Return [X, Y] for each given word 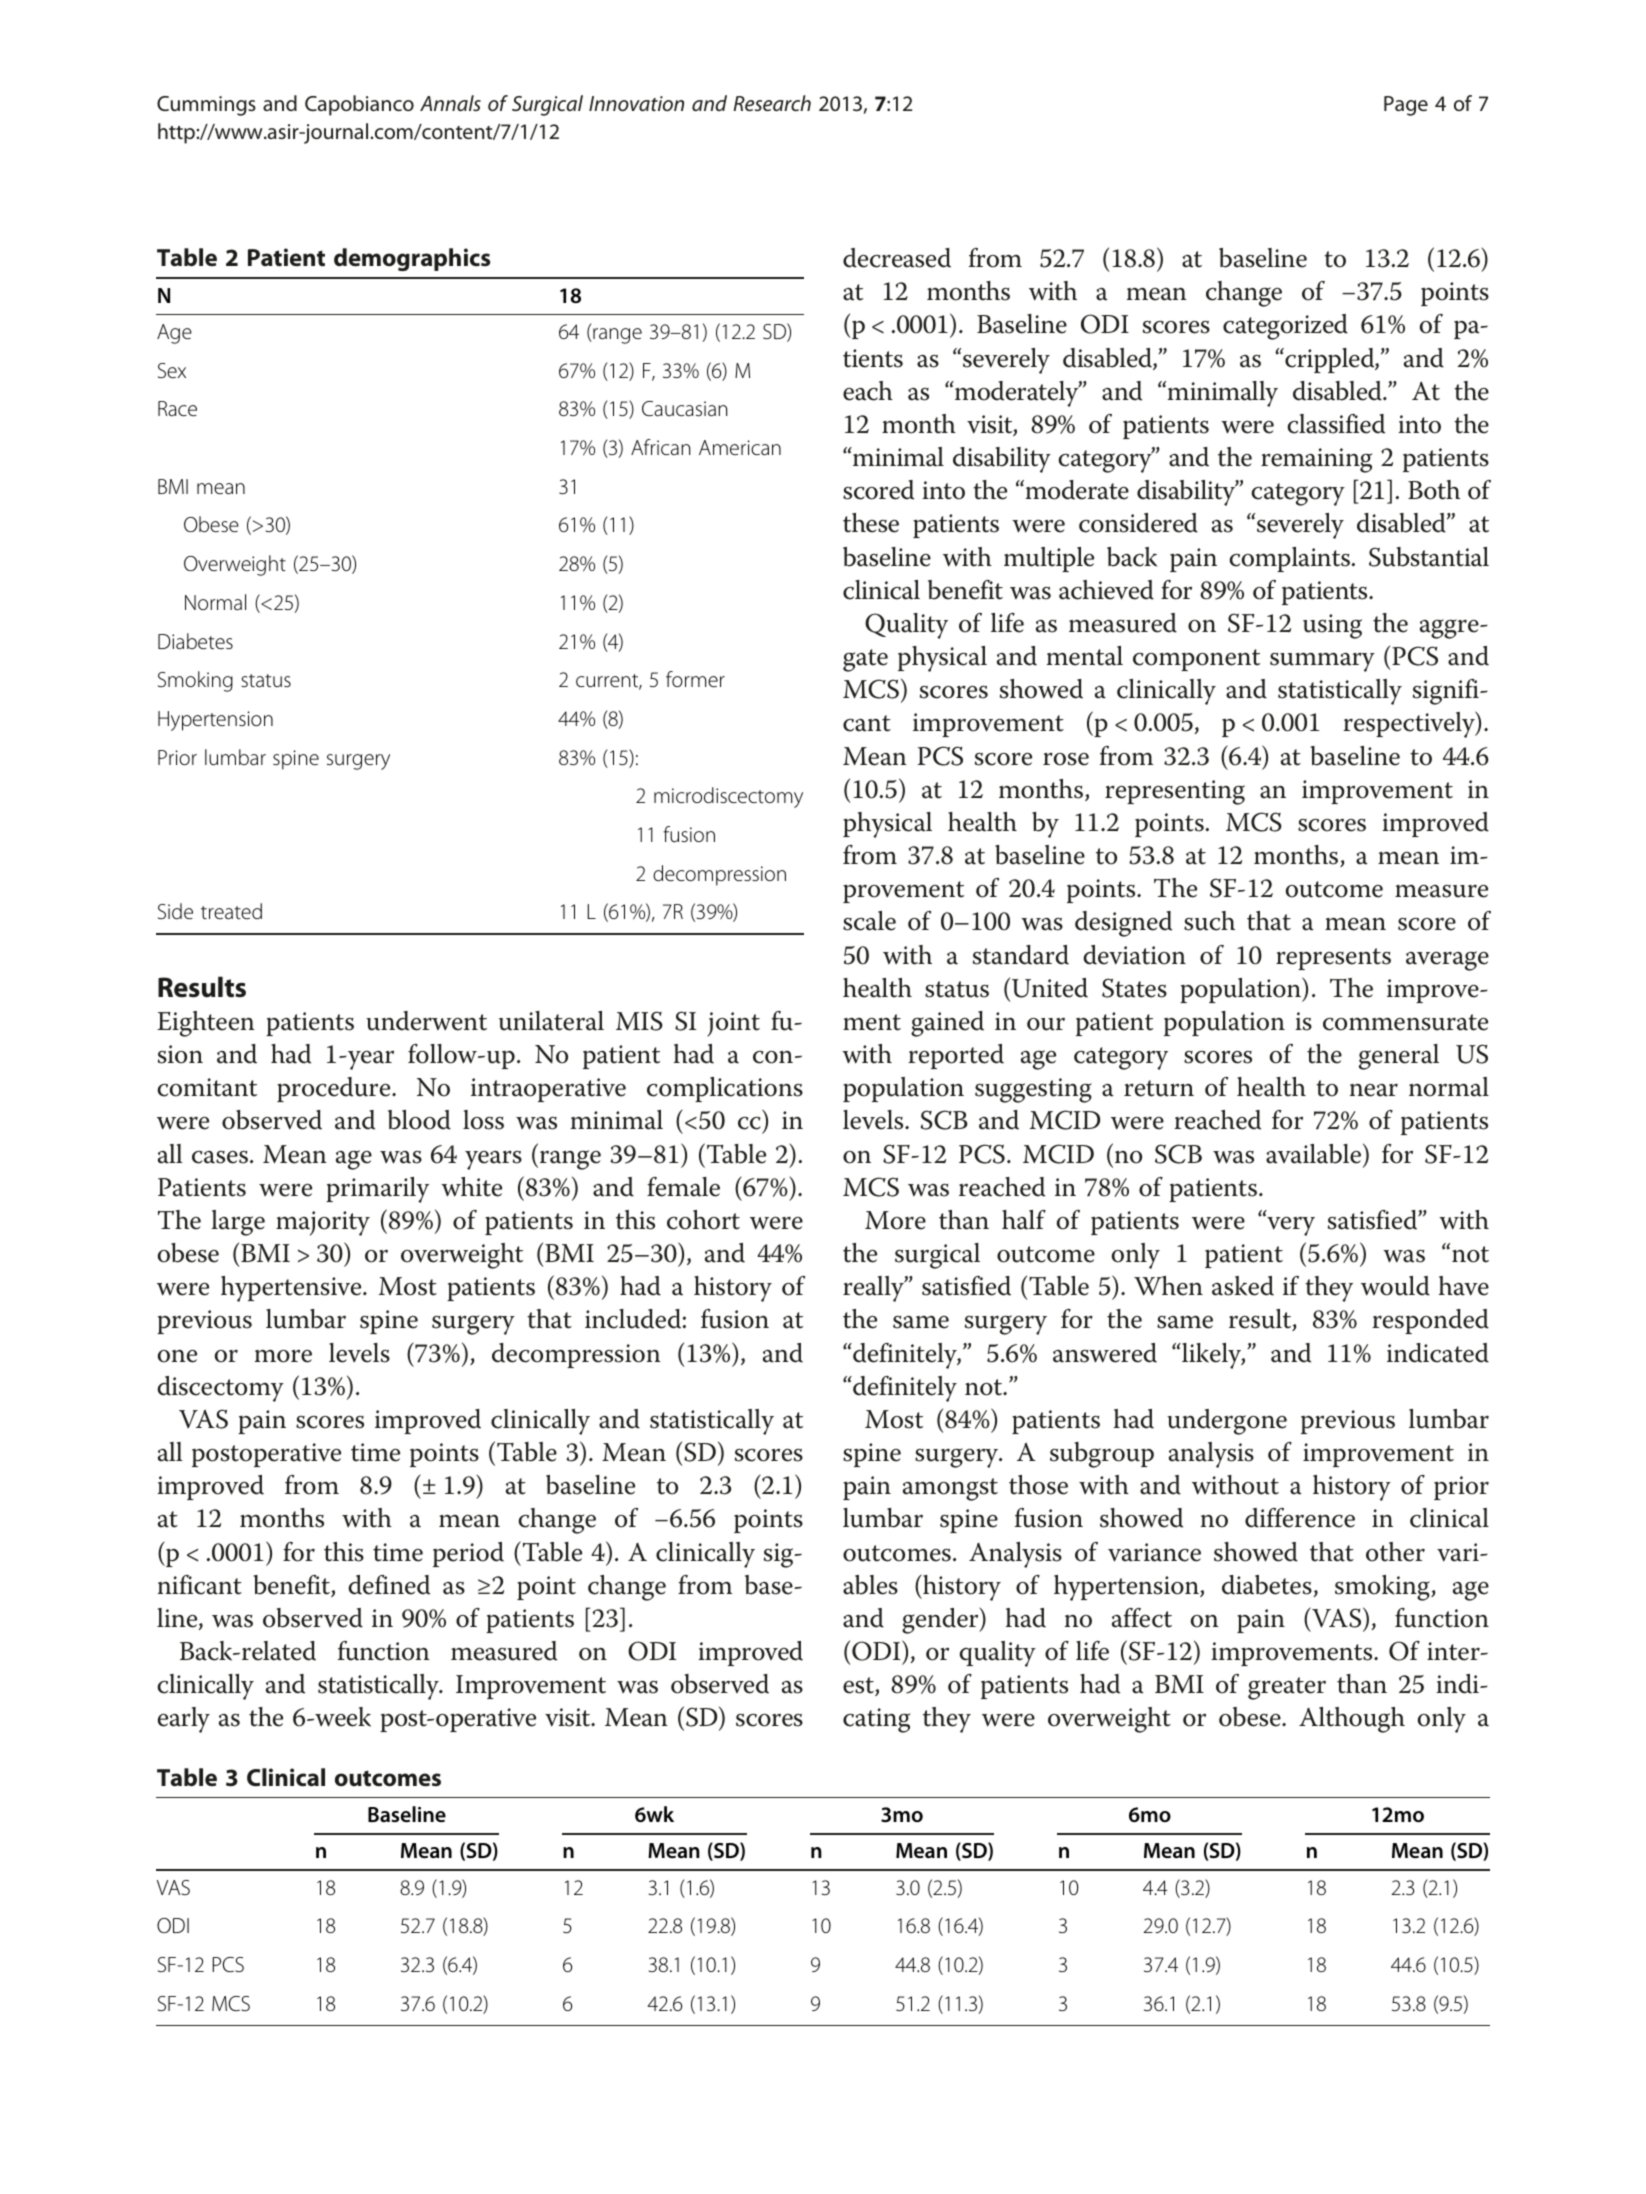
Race [177, 409]
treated [231, 911]
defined [389, 1585]
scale [869, 921]
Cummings [206, 106]
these [871, 523]
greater [1287, 1688]
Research [772, 103]
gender [941, 1621]
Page [1406, 106]
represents [1333, 959]
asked [1243, 1286]
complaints [1290, 559]
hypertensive [292, 1289]
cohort [703, 1220]
